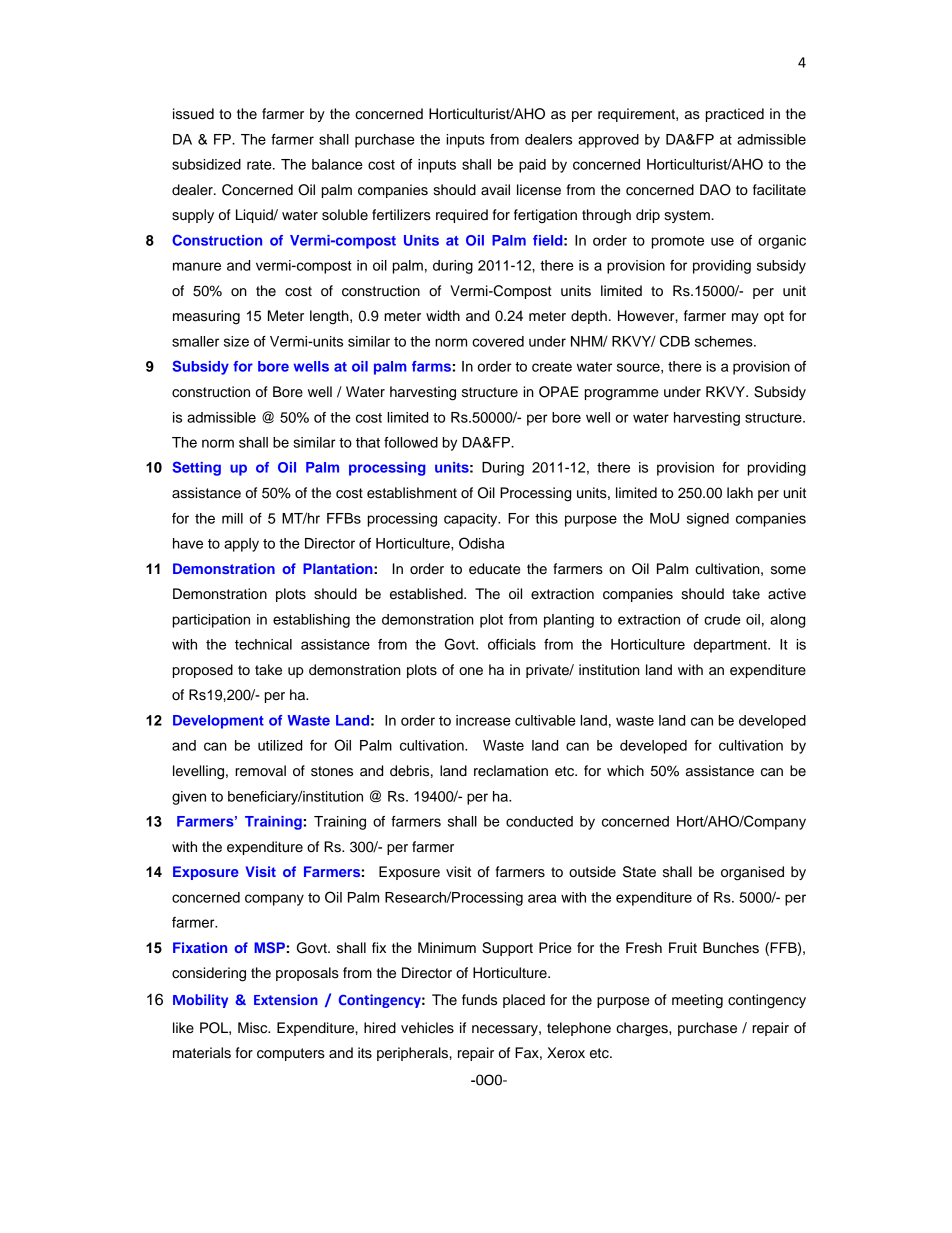 The image size is (952, 1233). Describe the element at coordinates (740, 492) in the page. I see `lakh` at that location.
